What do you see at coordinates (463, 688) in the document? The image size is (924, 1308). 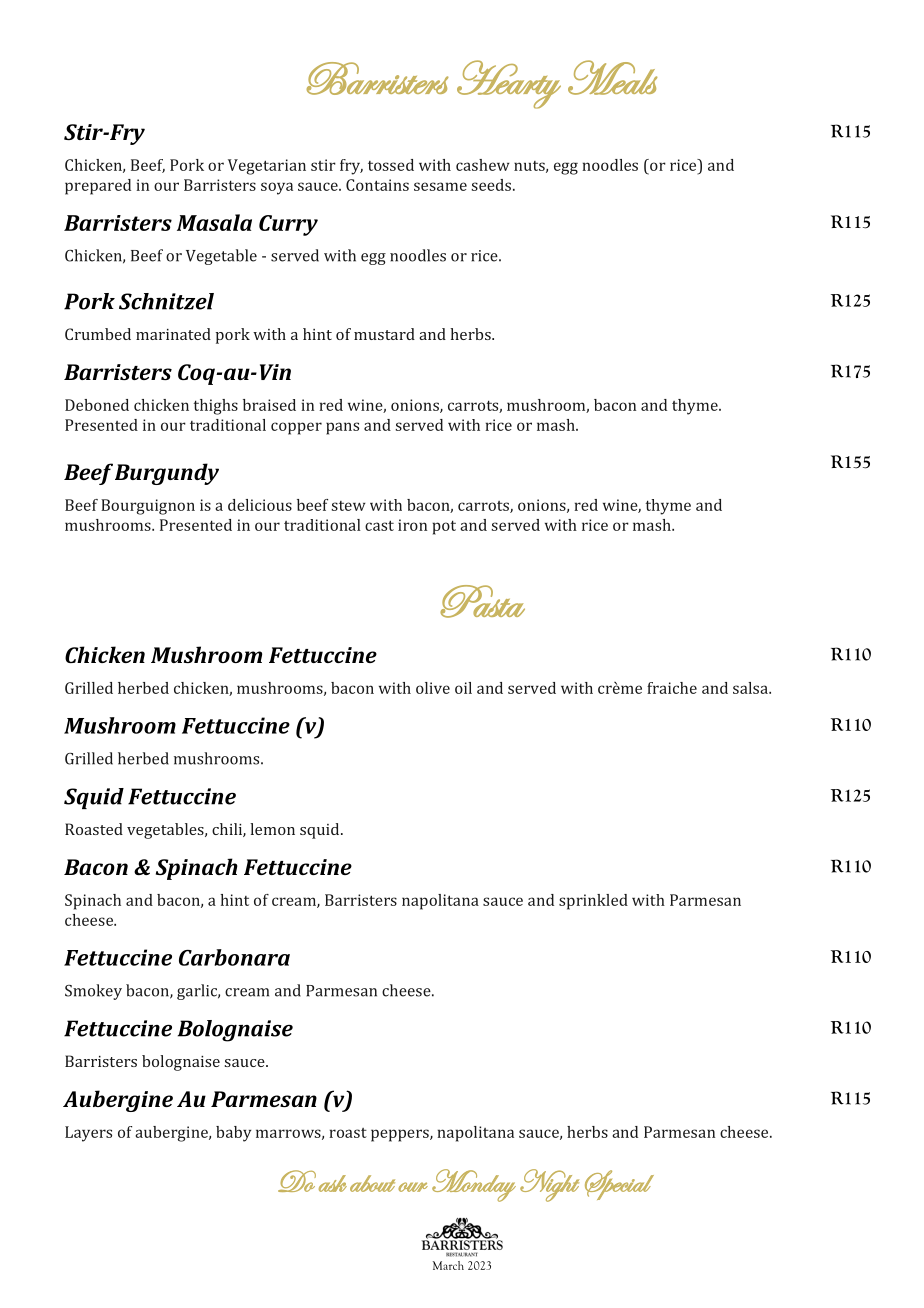 I see `oil` at bounding box center [463, 688].
